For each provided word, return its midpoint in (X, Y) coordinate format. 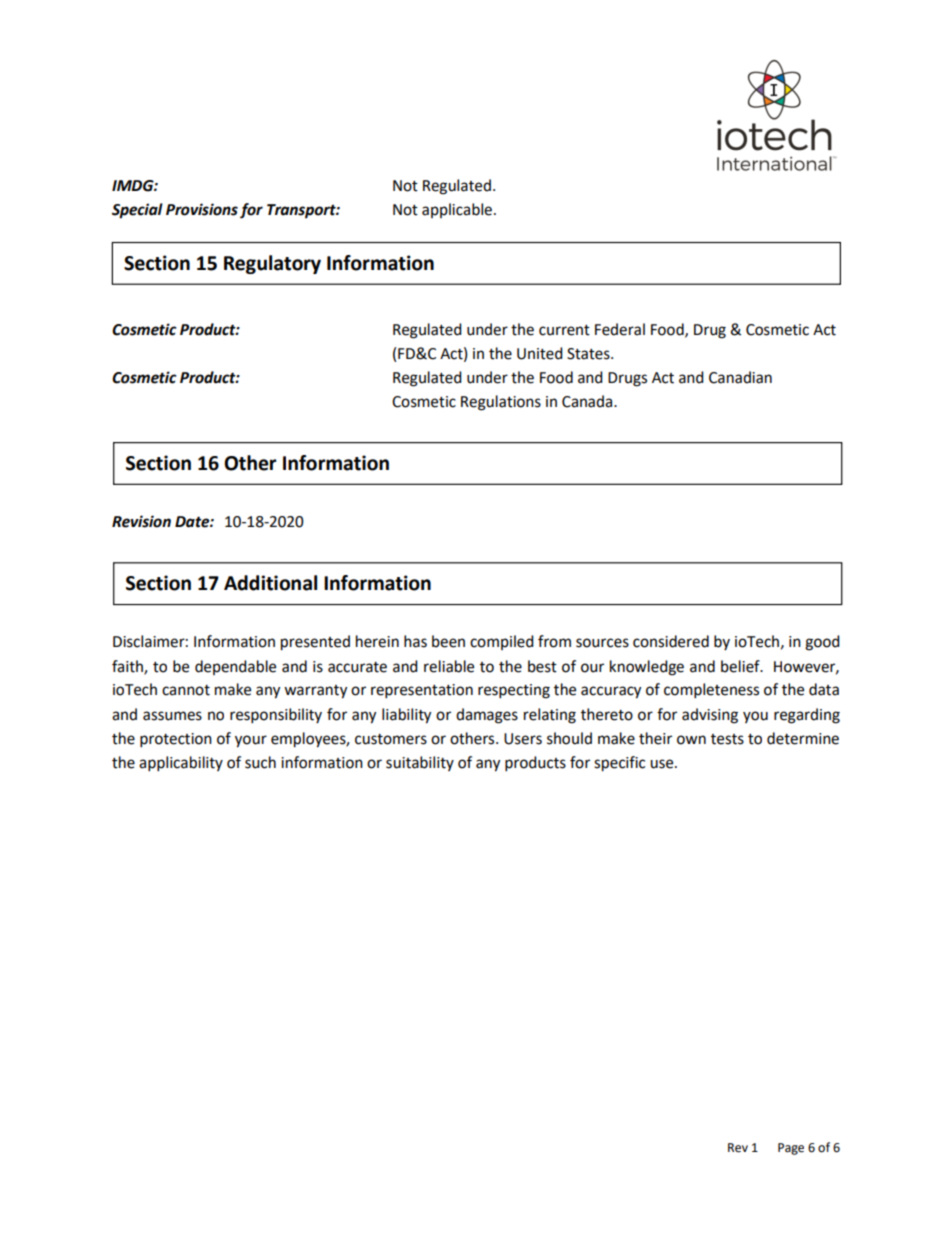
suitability (420, 763)
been (448, 641)
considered (671, 641)
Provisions (202, 209)
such (260, 762)
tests (727, 739)
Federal (620, 329)
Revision (141, 521)
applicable (457, 210)
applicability (181, 764)
